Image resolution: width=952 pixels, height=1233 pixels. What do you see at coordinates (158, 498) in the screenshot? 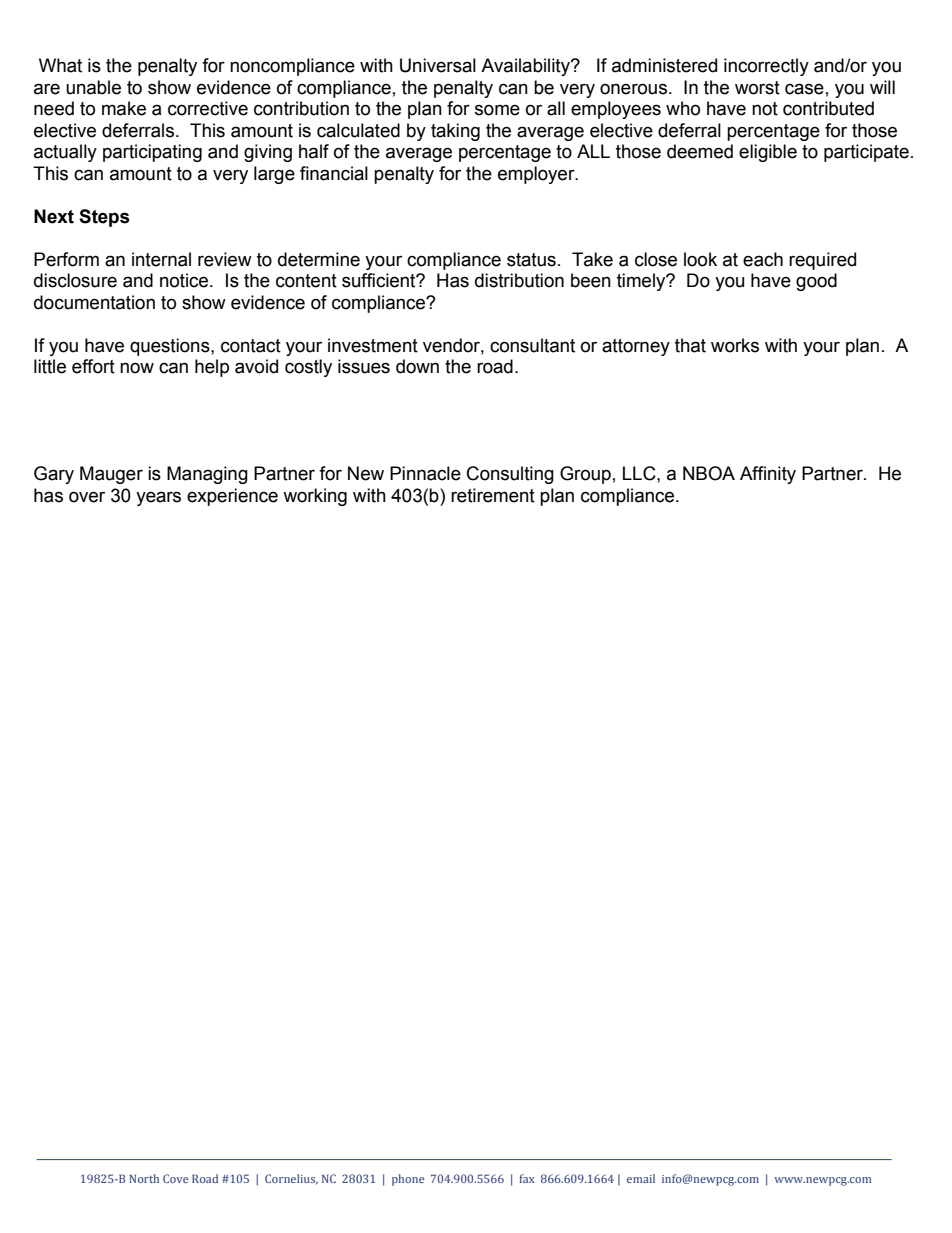
I see `years` at bounding box center [158, 498].
